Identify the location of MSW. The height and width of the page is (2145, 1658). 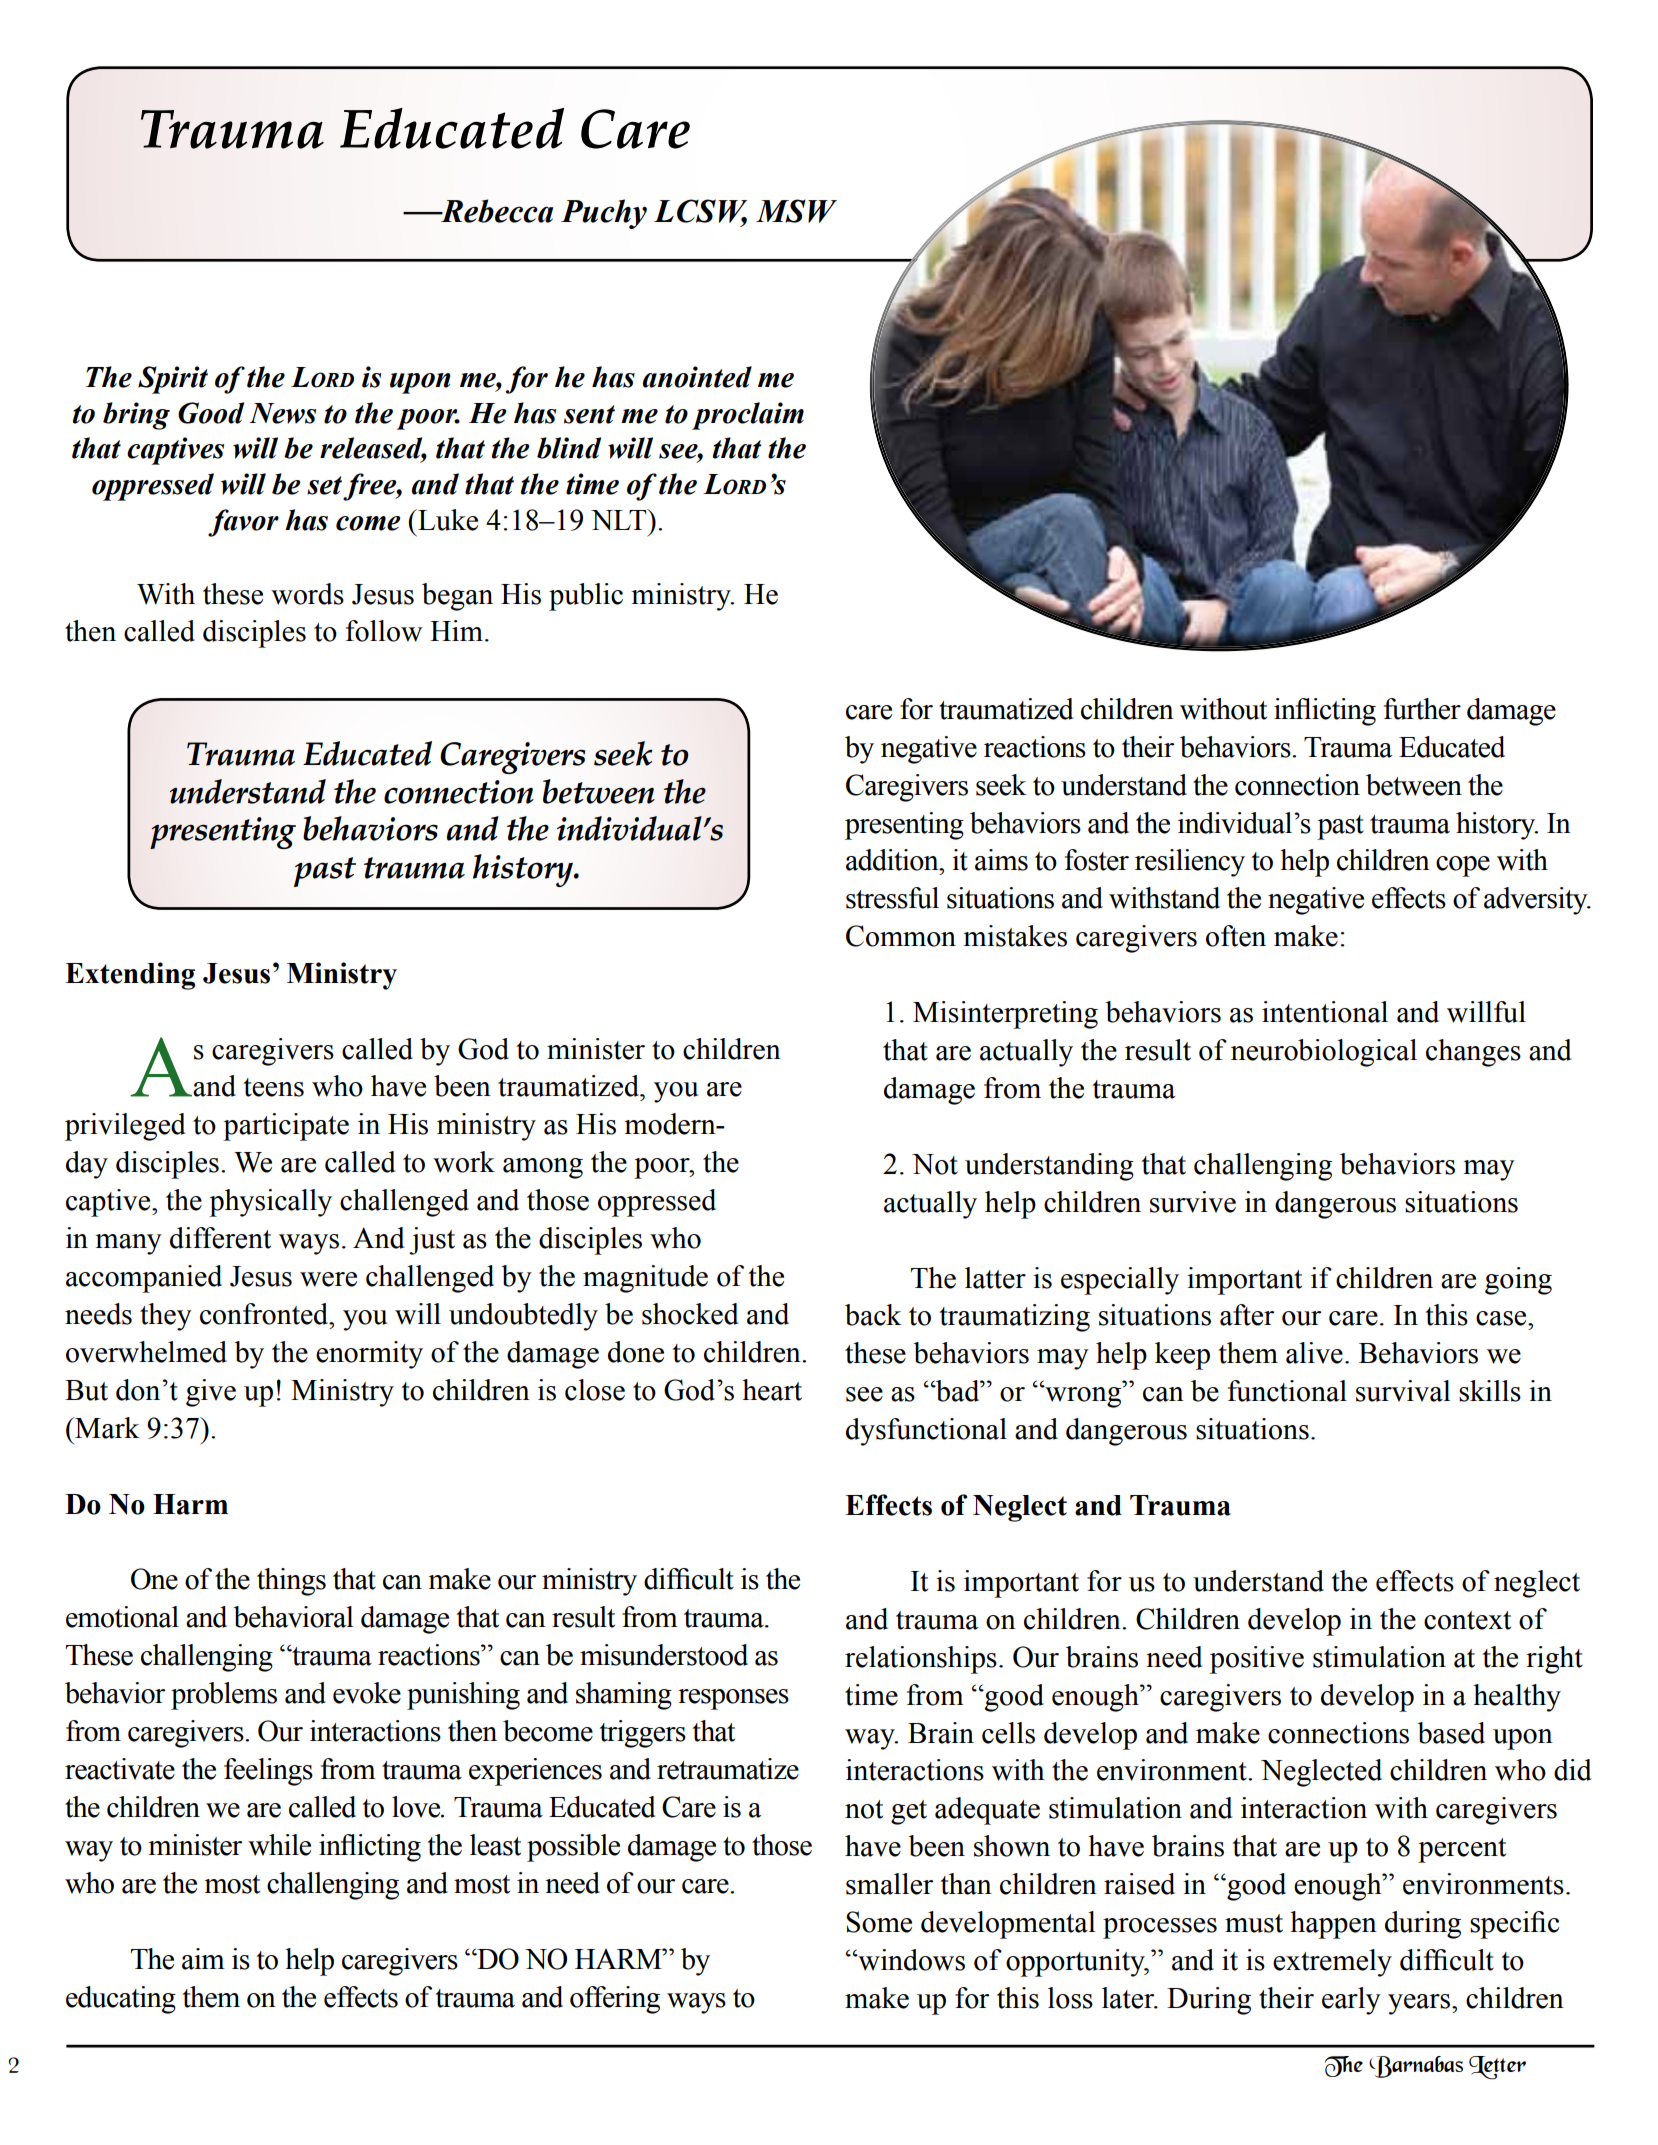
(796, 211).
